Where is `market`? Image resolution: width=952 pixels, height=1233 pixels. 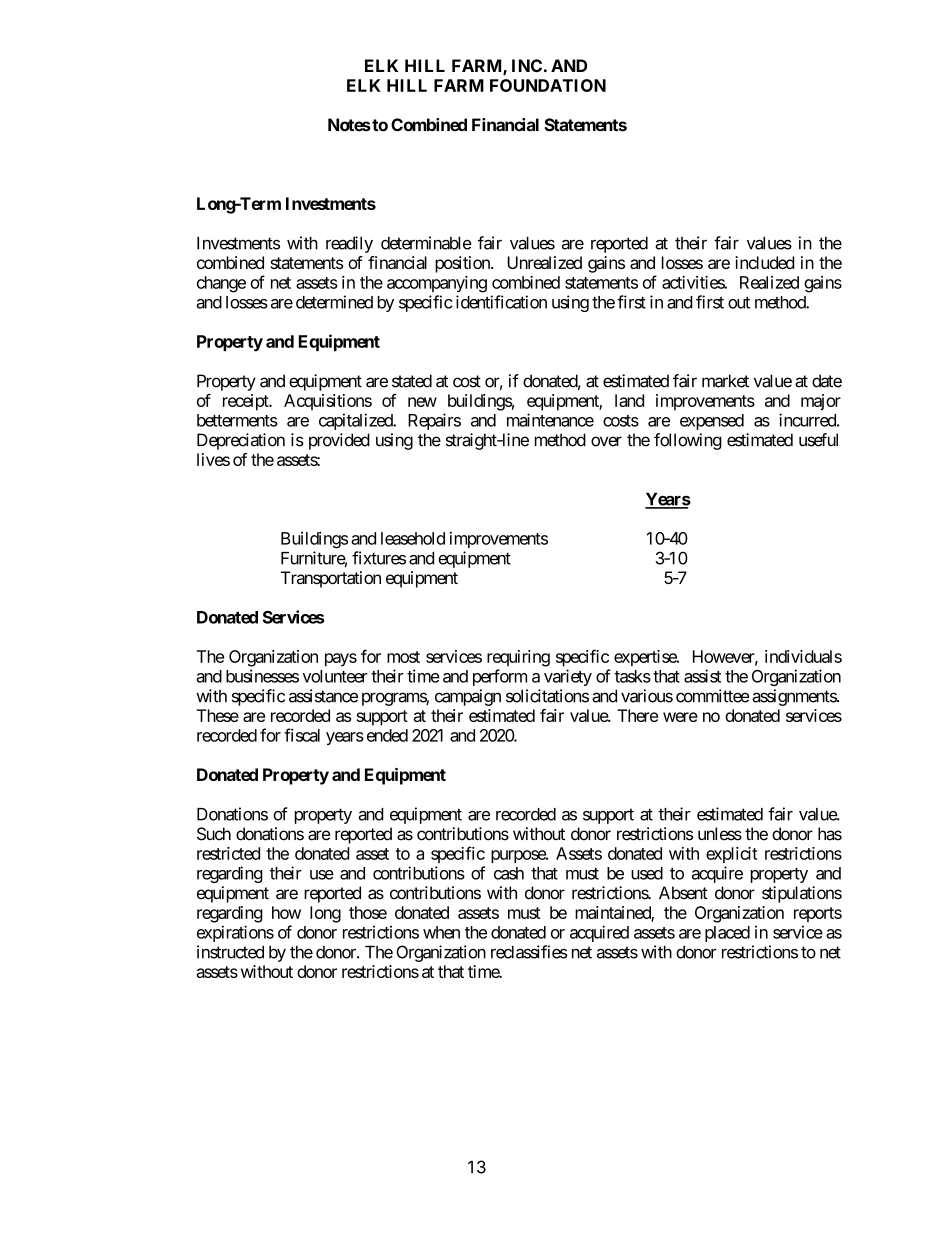 market is located at coordinates (725, 381).
